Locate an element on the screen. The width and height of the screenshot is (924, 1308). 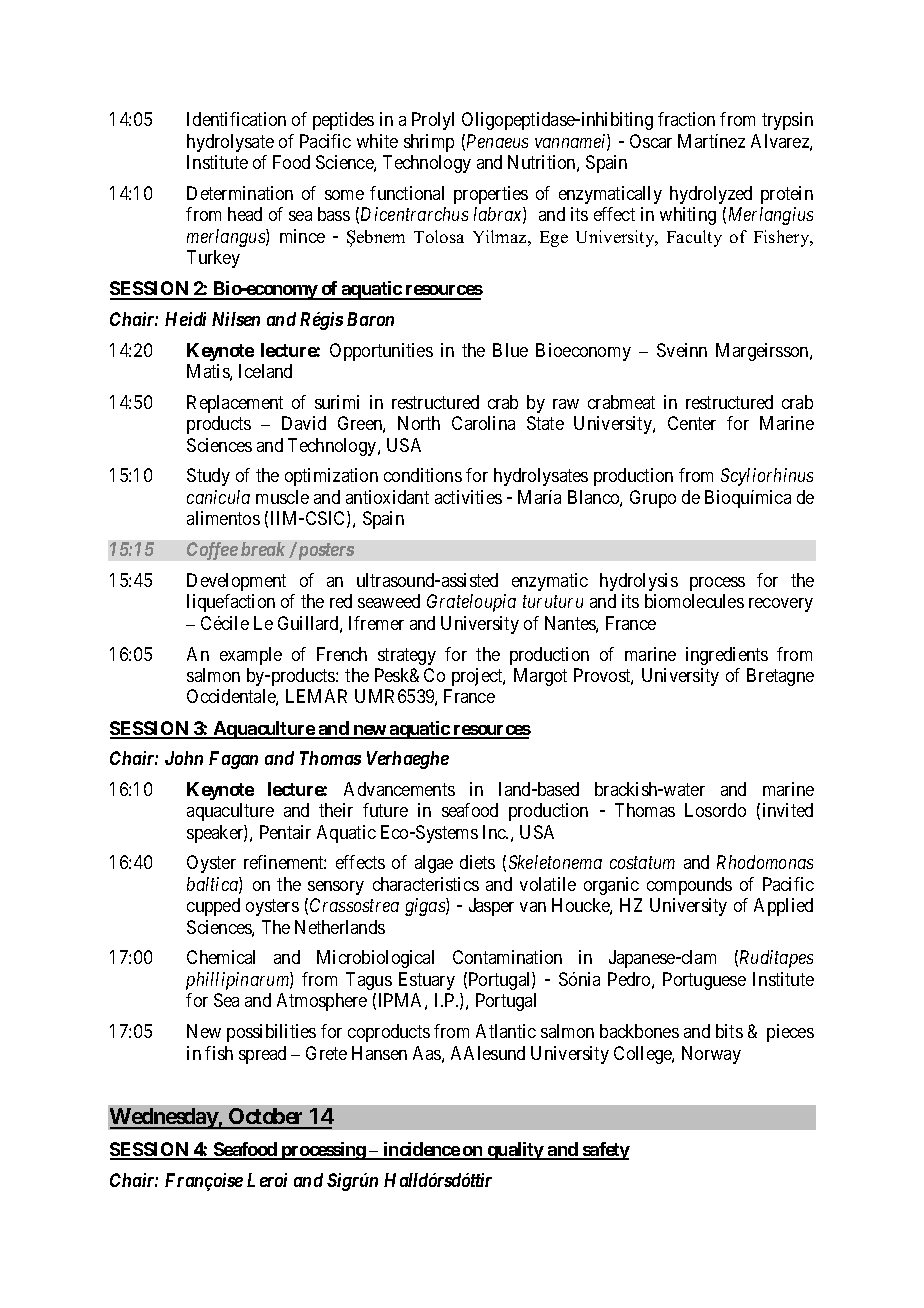
Identification is located at coordinates (236, 119).
